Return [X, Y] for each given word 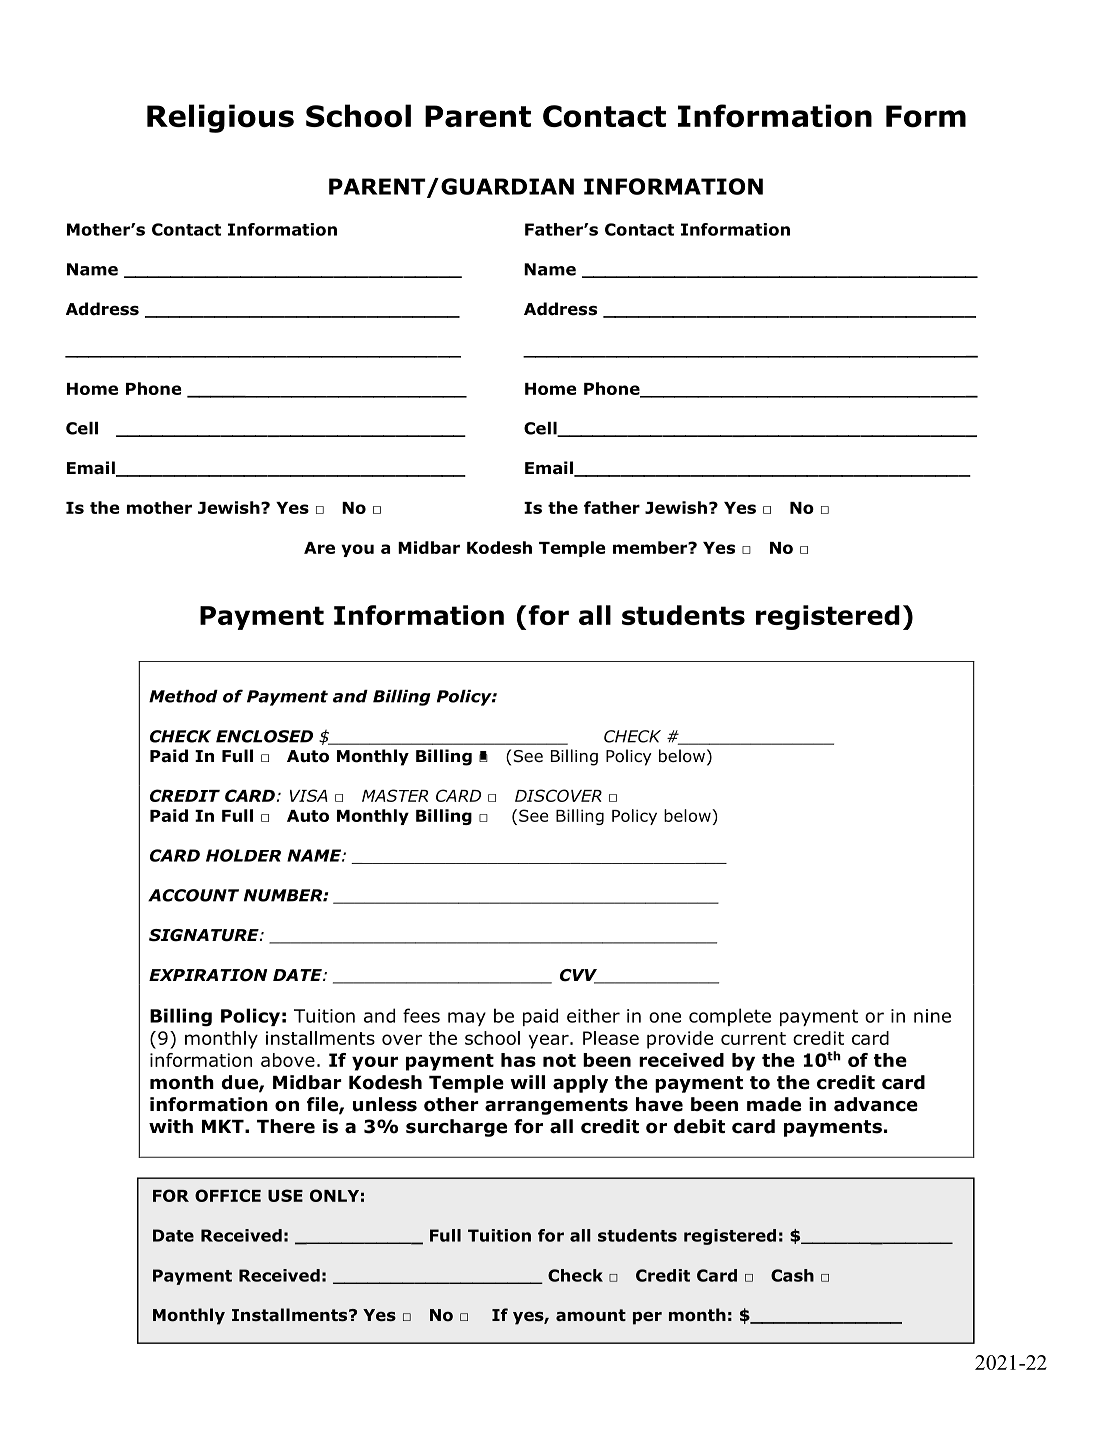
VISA [309, 795]
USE [285, 1195]
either [593, 1015]
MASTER [395, 795]
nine [932, 1016]
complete [730, 1017]
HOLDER [243, 855]
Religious [220, 118]
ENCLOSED [264, 736]
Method [183, 696]
